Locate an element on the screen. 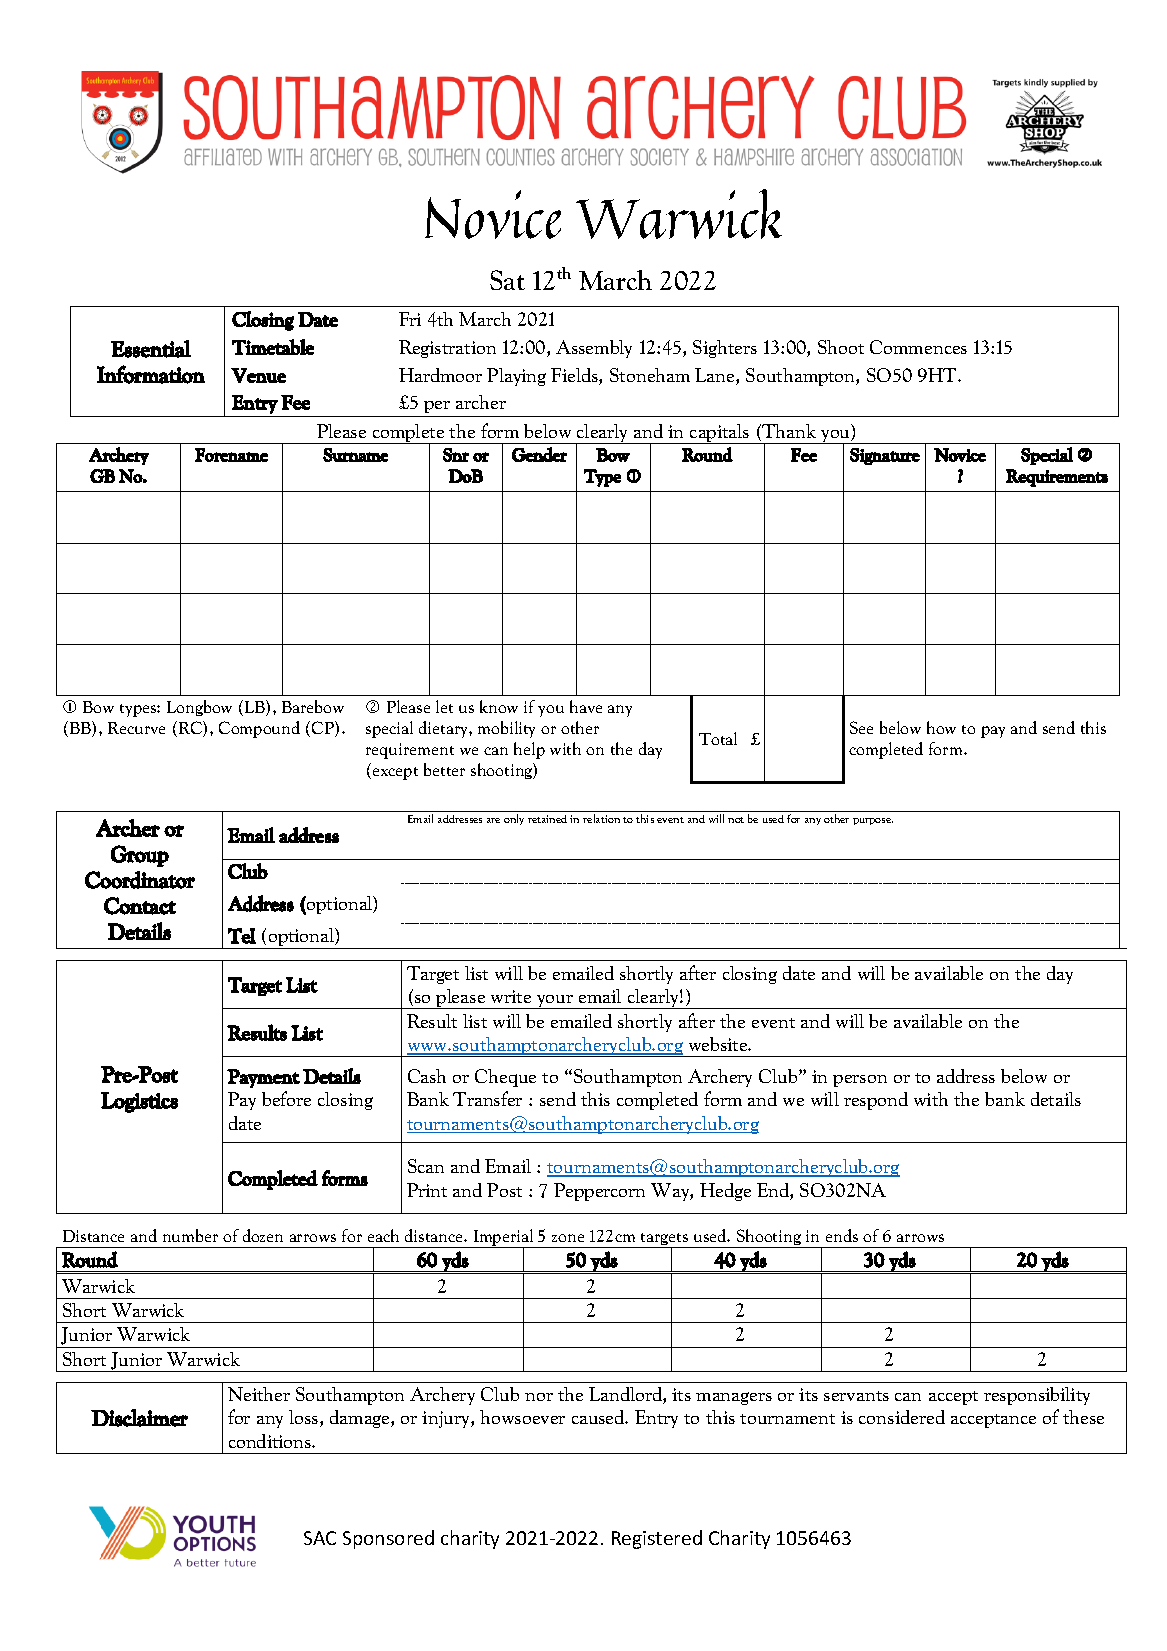 This screenshot has width=1167, height=1651. relation is located at coordinates (601, 818).
